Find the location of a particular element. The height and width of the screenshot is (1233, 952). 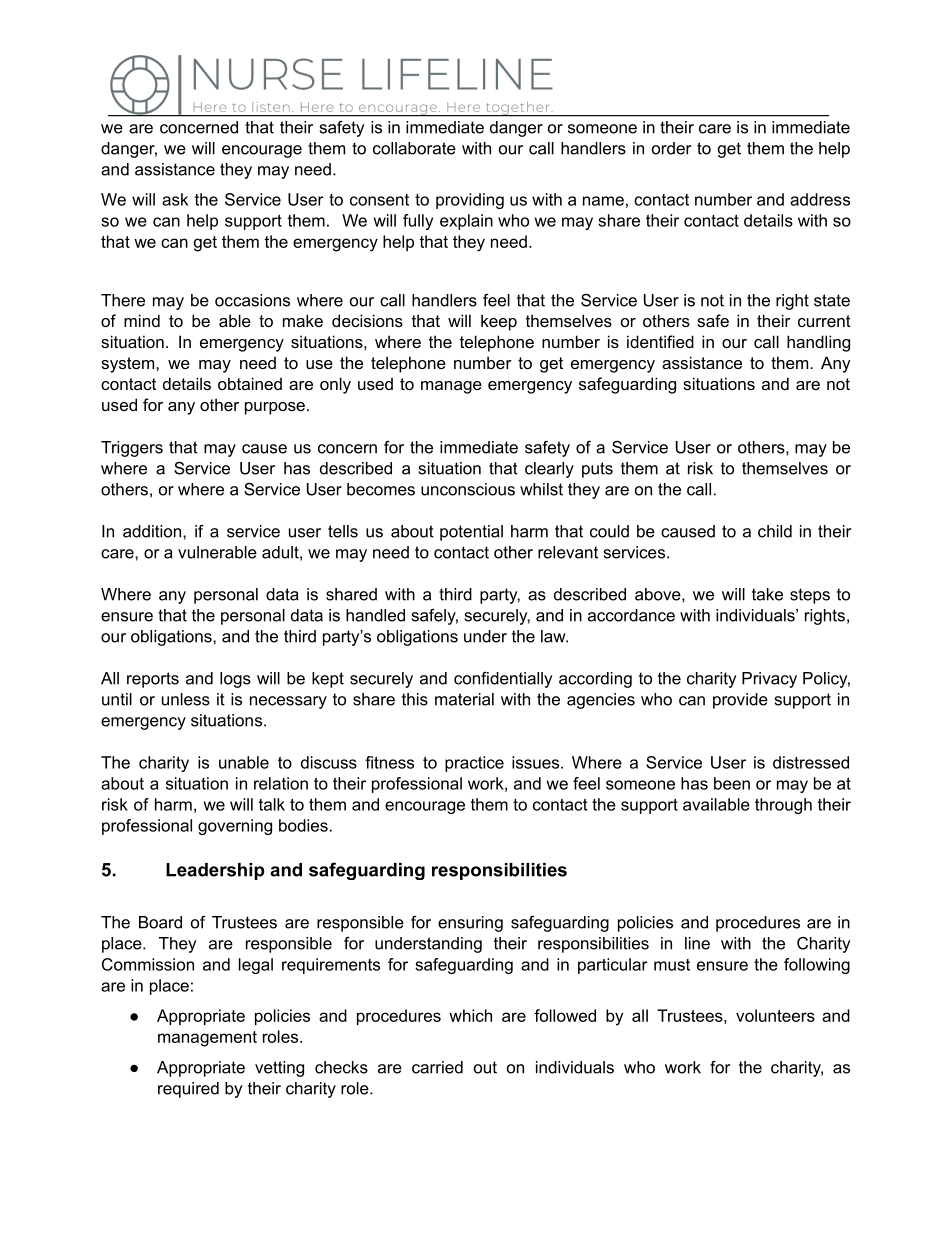

providing is located at coordinates (470, 201).
